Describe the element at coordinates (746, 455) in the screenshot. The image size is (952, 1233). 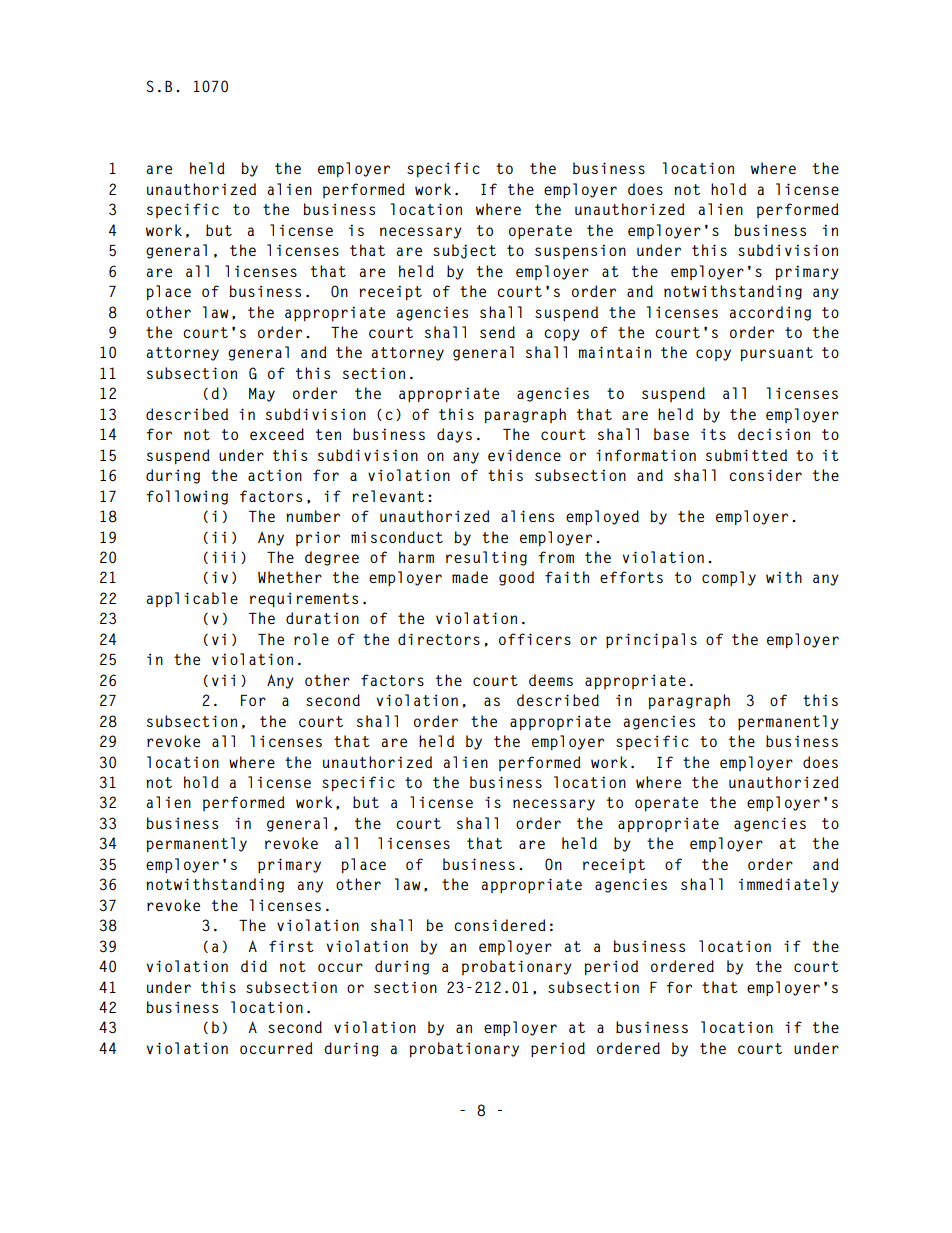
I see `submitted` at that location.
